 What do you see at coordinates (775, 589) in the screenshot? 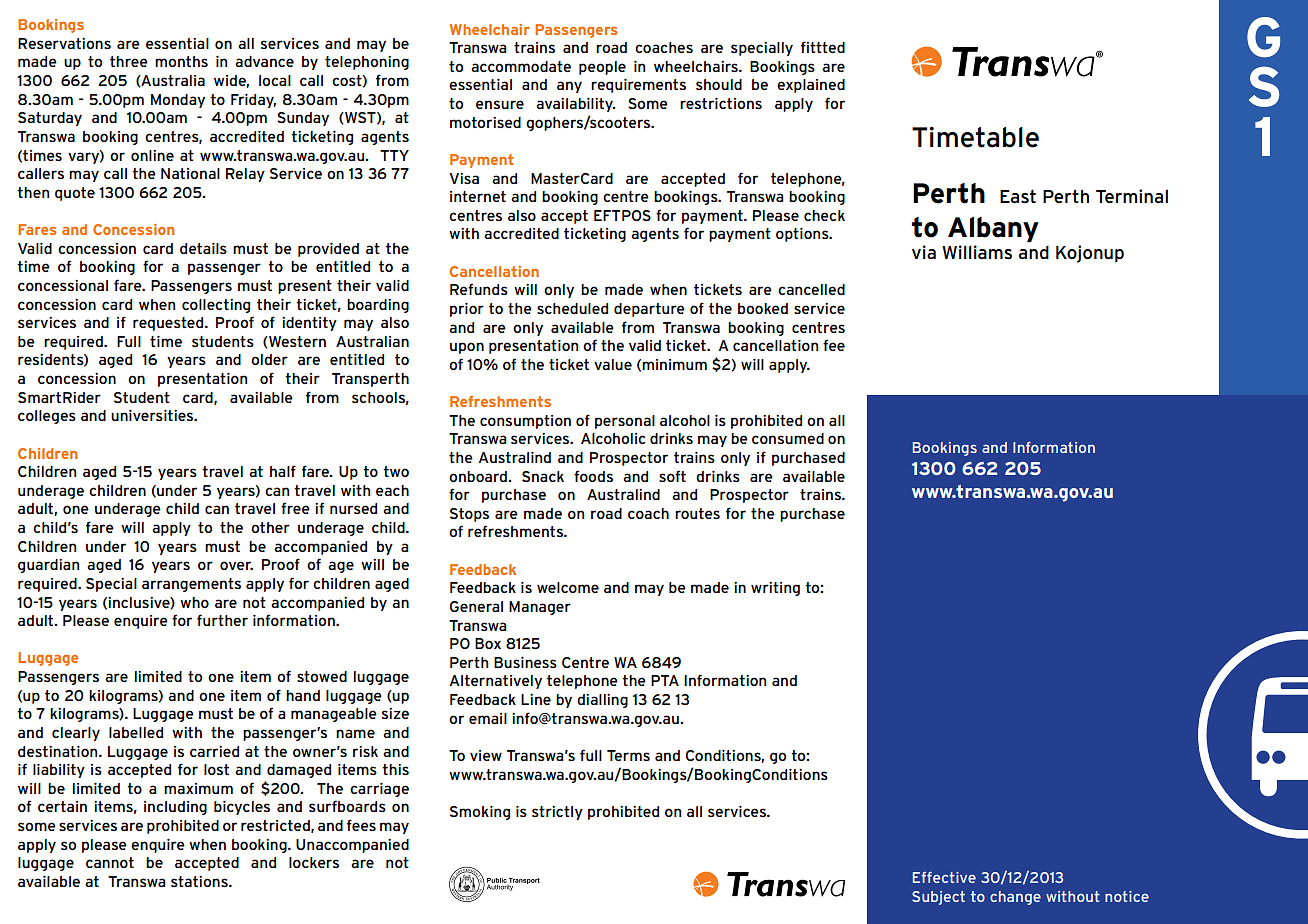
I see `writing` at bounding box center [775, 589].
